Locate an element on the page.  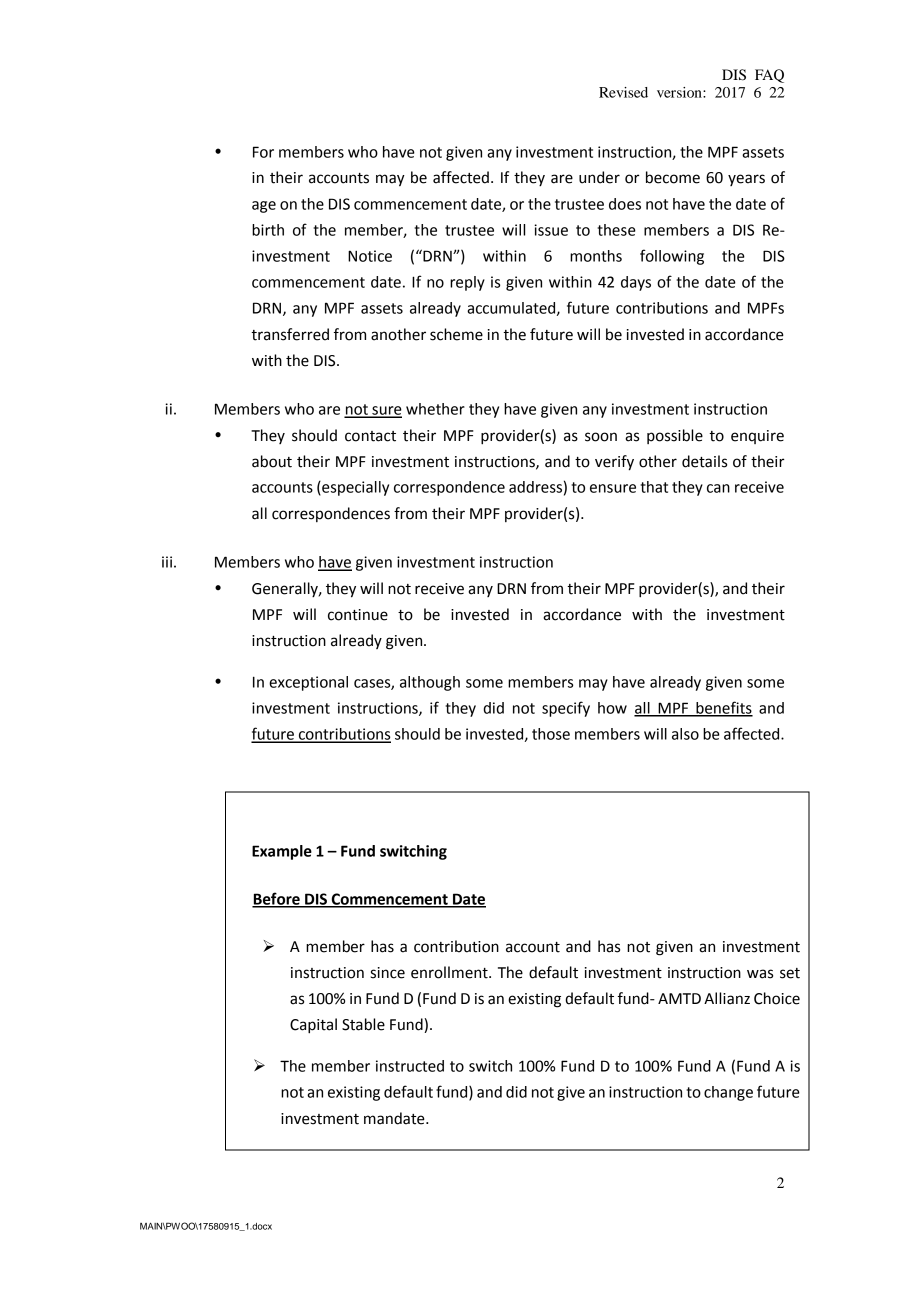
iii is located at coordinates (167, 562).
